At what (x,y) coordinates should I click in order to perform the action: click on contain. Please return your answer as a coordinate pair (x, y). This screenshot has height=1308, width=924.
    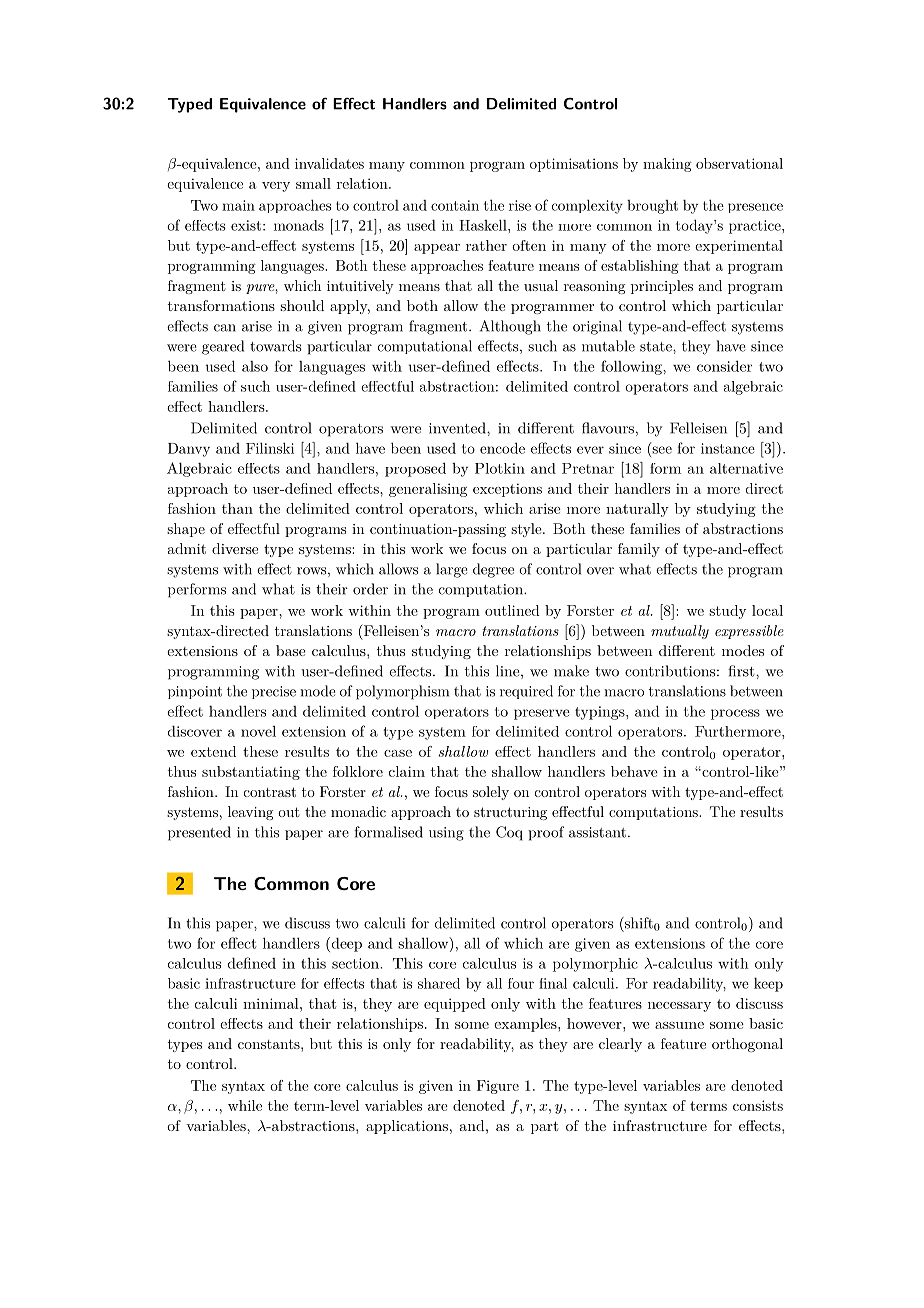
    Looking at the image, I should click on (455, 205).
